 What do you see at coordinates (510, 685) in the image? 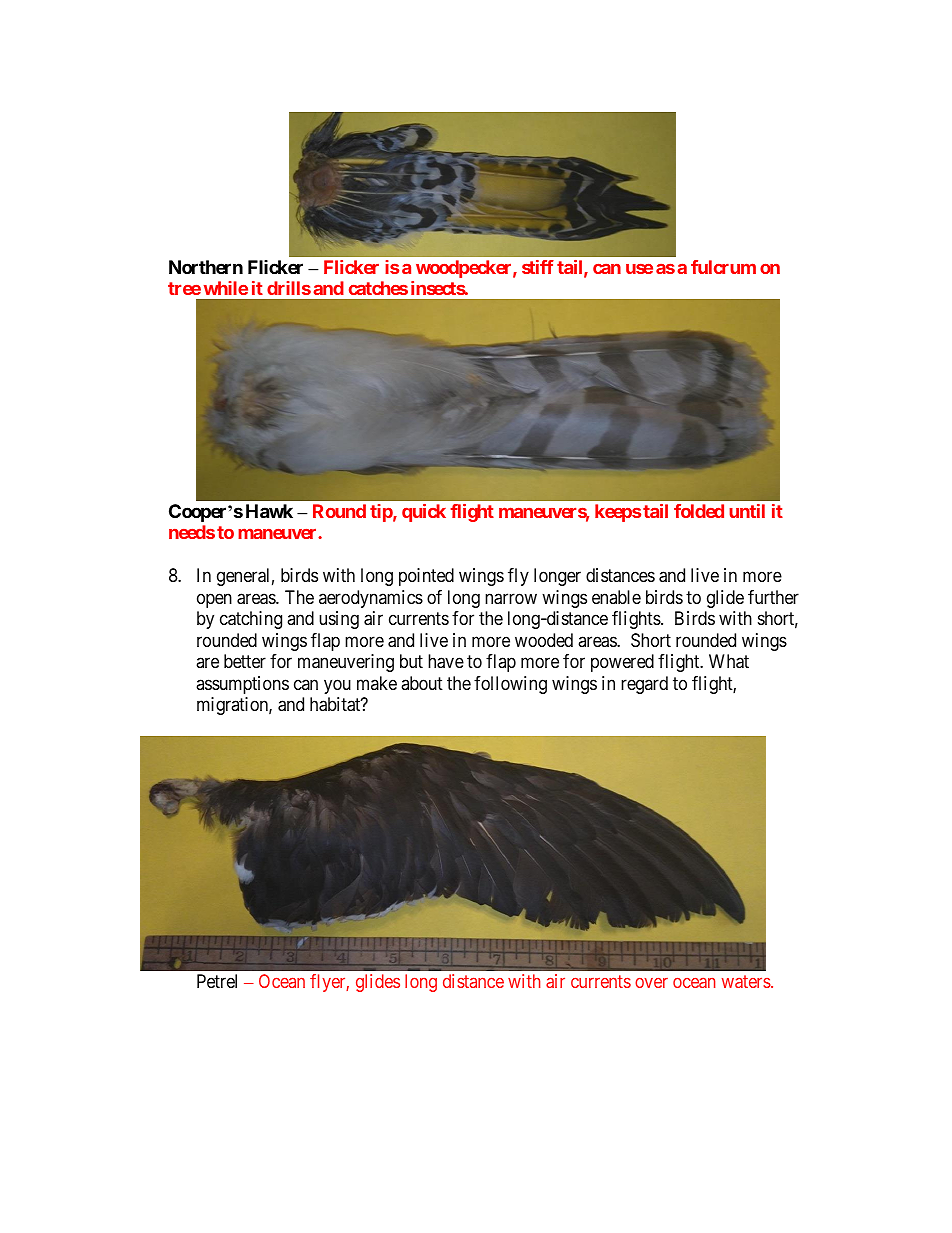
I see `following` at bounding box center [510, 685].
